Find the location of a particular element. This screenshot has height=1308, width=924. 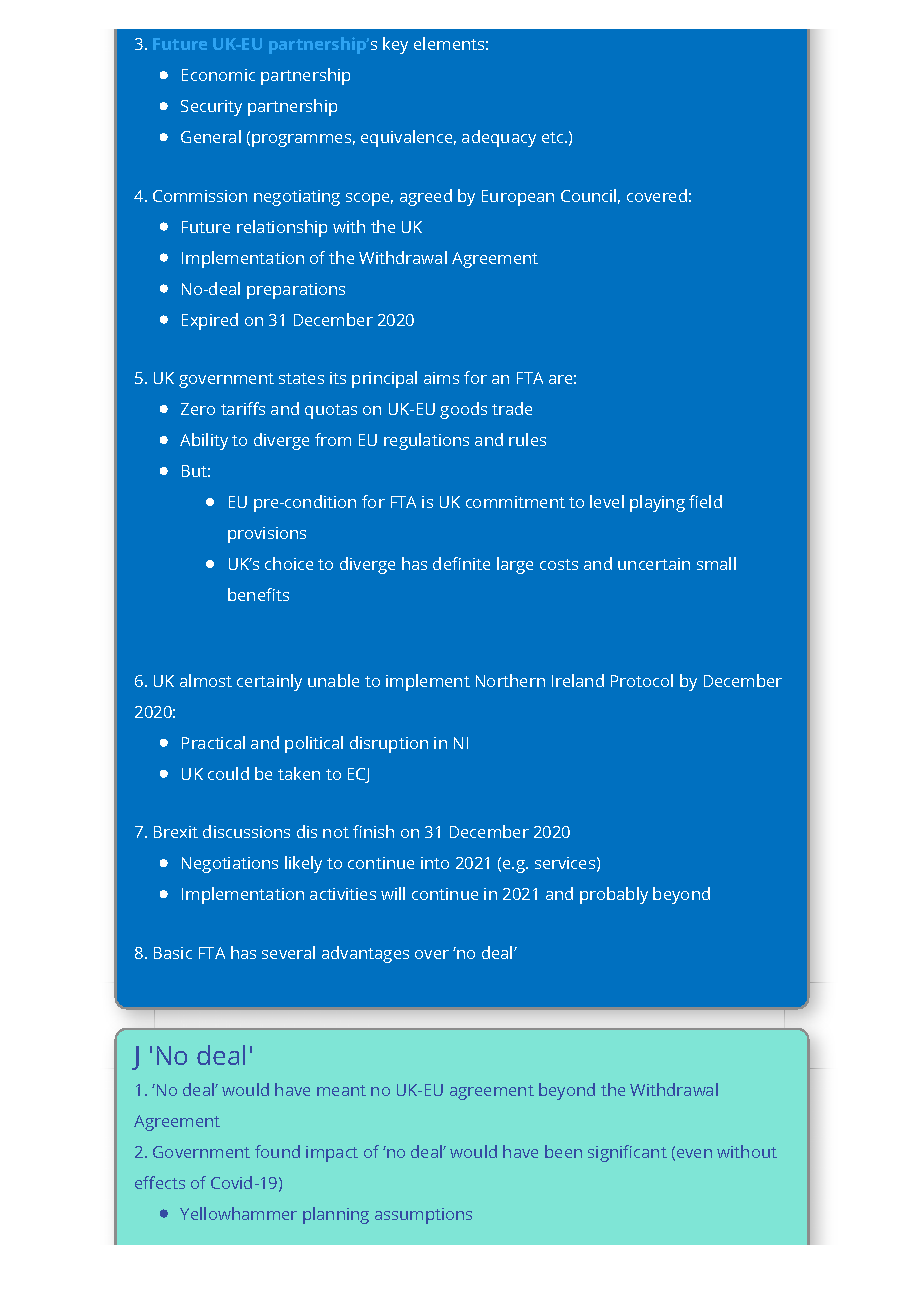

Negotiations is located at coordinates (230, 865).
